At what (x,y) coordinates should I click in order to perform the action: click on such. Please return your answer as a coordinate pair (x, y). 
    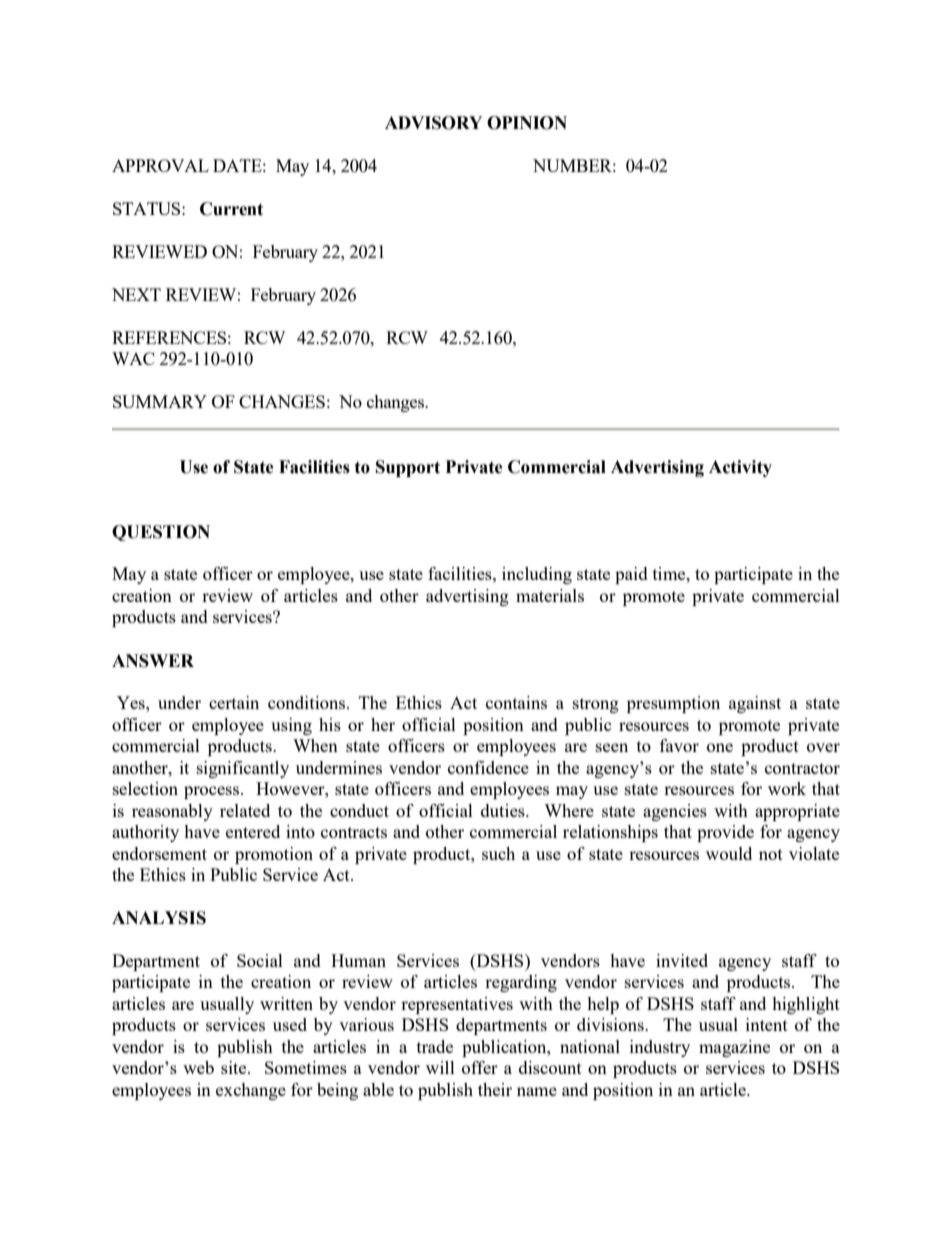
    Looking at the image, I should click on (498, 853).
